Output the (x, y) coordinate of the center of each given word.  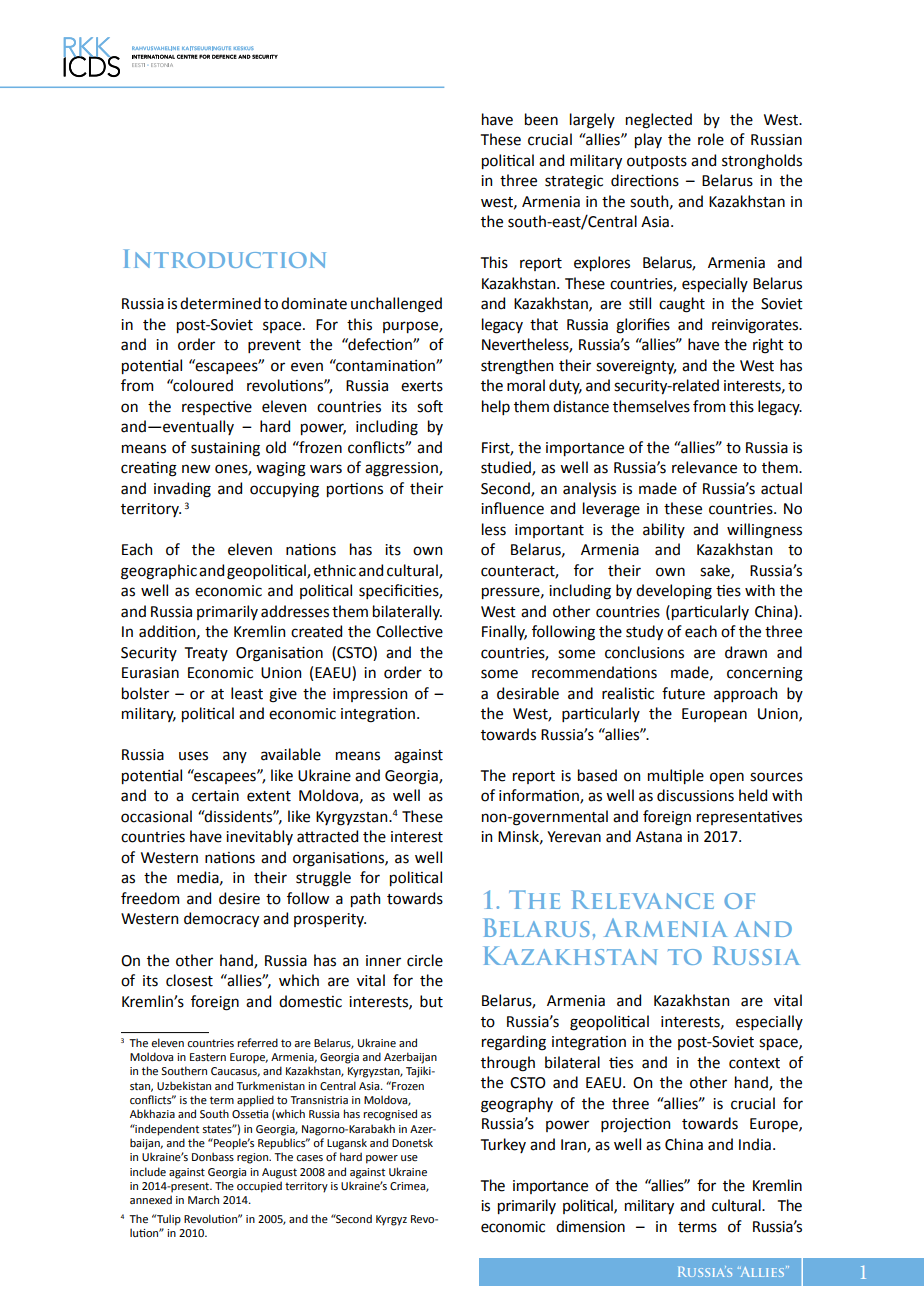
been (541, 119)
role (711, 139)
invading (182, 490)
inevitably (259, 837)
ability (664, 530)
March (203, 1199)
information (540, 796)
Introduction (225, 258)
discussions (695, 795)
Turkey (503, 1145)
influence (512, 508)
